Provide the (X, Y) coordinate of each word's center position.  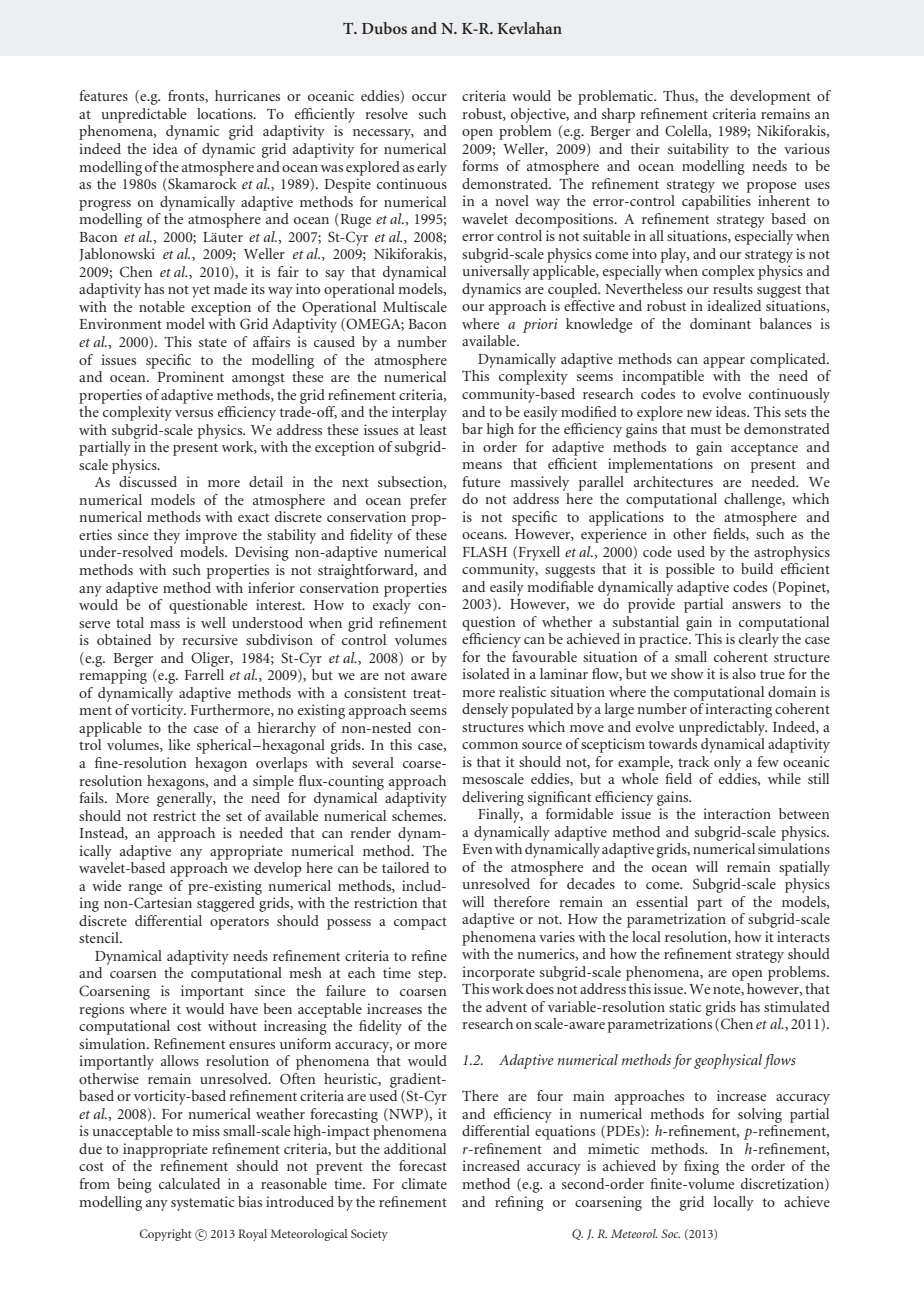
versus (194, 413)
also (744, 673)
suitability (698, 150)
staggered (226, 904)
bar (472, 428)
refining (519, 1203)
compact (420, 923)
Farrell (204, 674)
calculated (189, 1183)
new (699, 413)
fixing (701, 1167)
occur (429, 97)
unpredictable (143, 115)
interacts (803, 936)
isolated (486, 673)
